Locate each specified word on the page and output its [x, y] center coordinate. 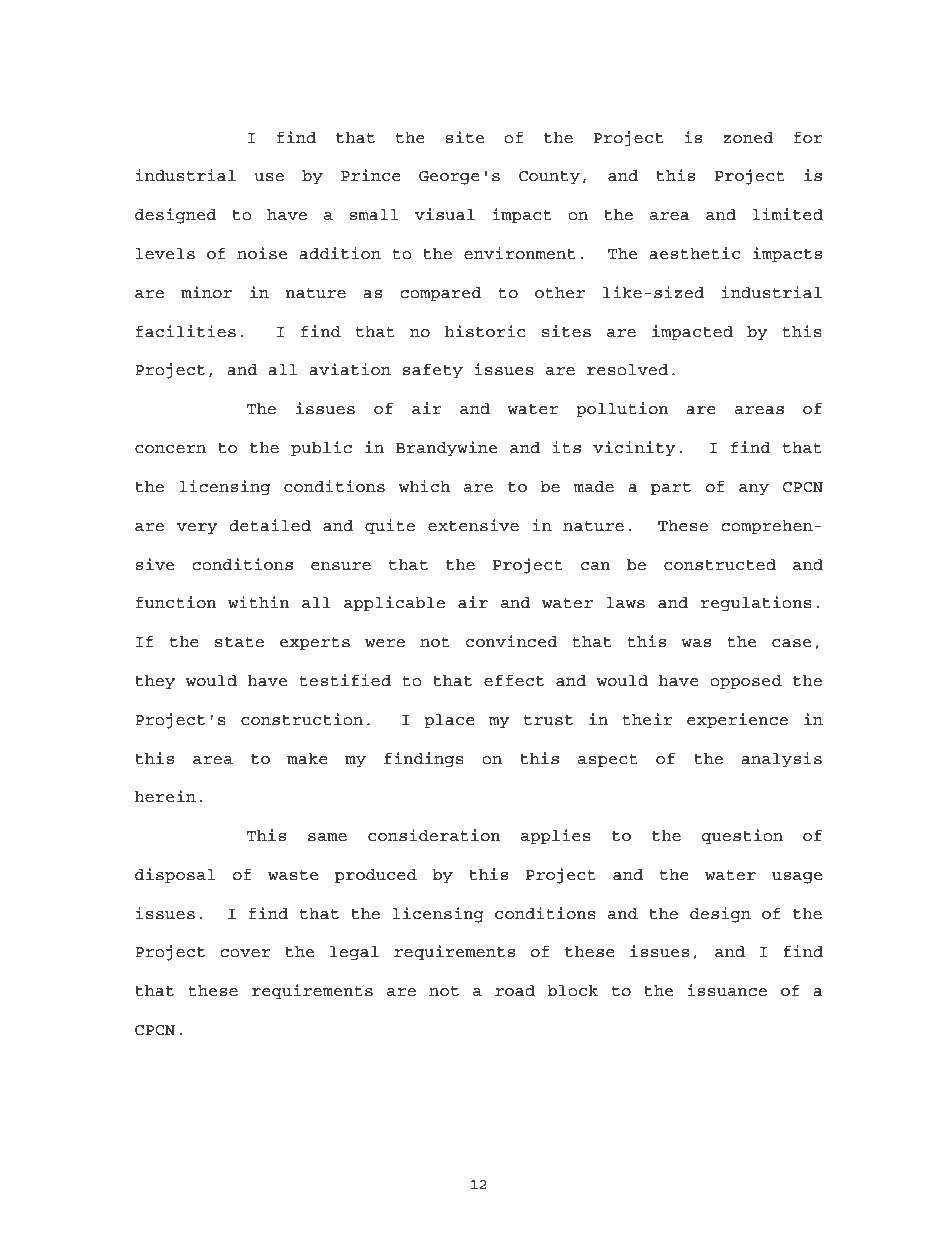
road [515, 991]
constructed [720, 565]
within [258, 602]
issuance [727, 990]
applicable [394, 604]
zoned [749, 138]
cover [245, 953]
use [269, 177]
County [549, 178]
